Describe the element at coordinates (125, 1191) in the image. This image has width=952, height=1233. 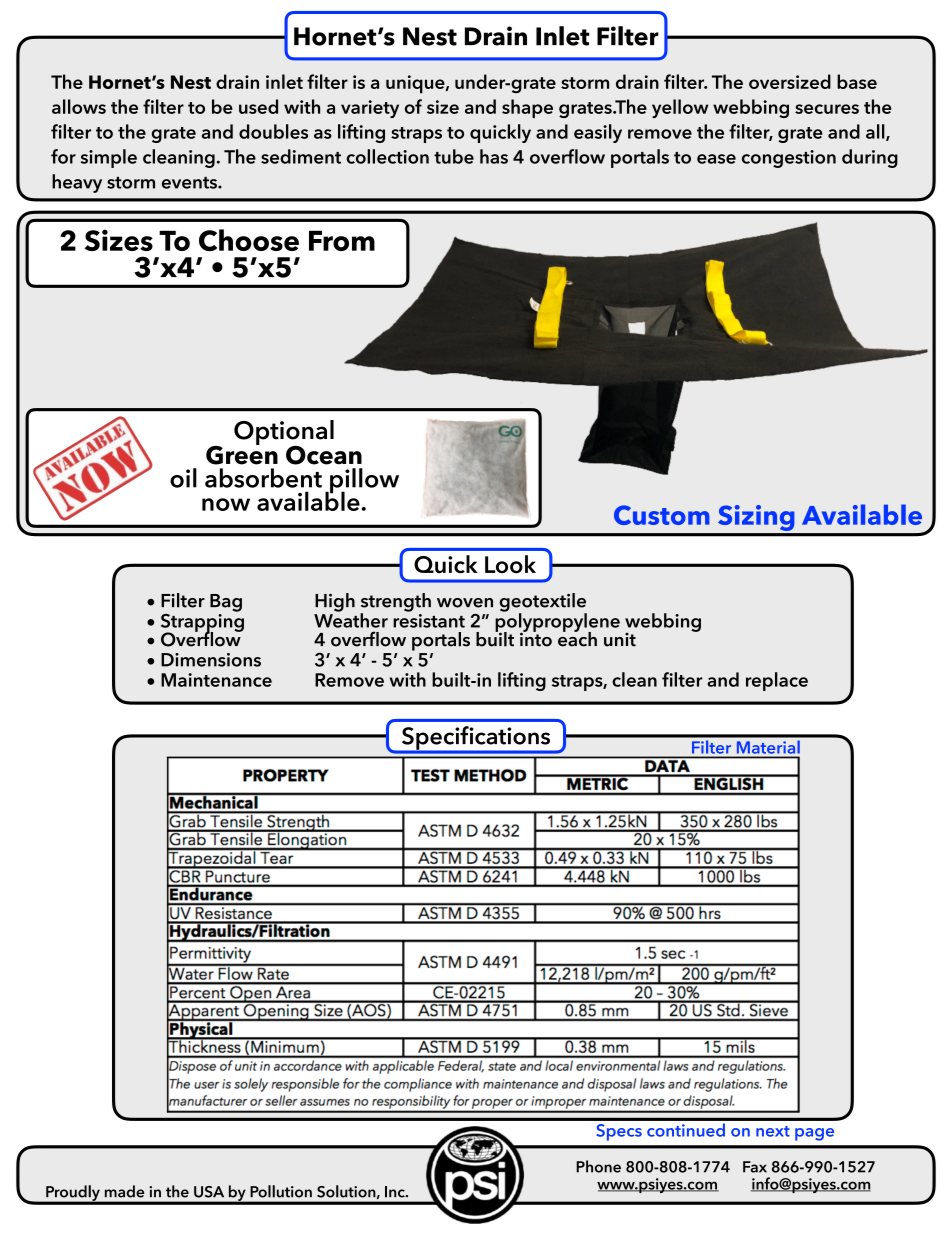
I see `made` at that location.
